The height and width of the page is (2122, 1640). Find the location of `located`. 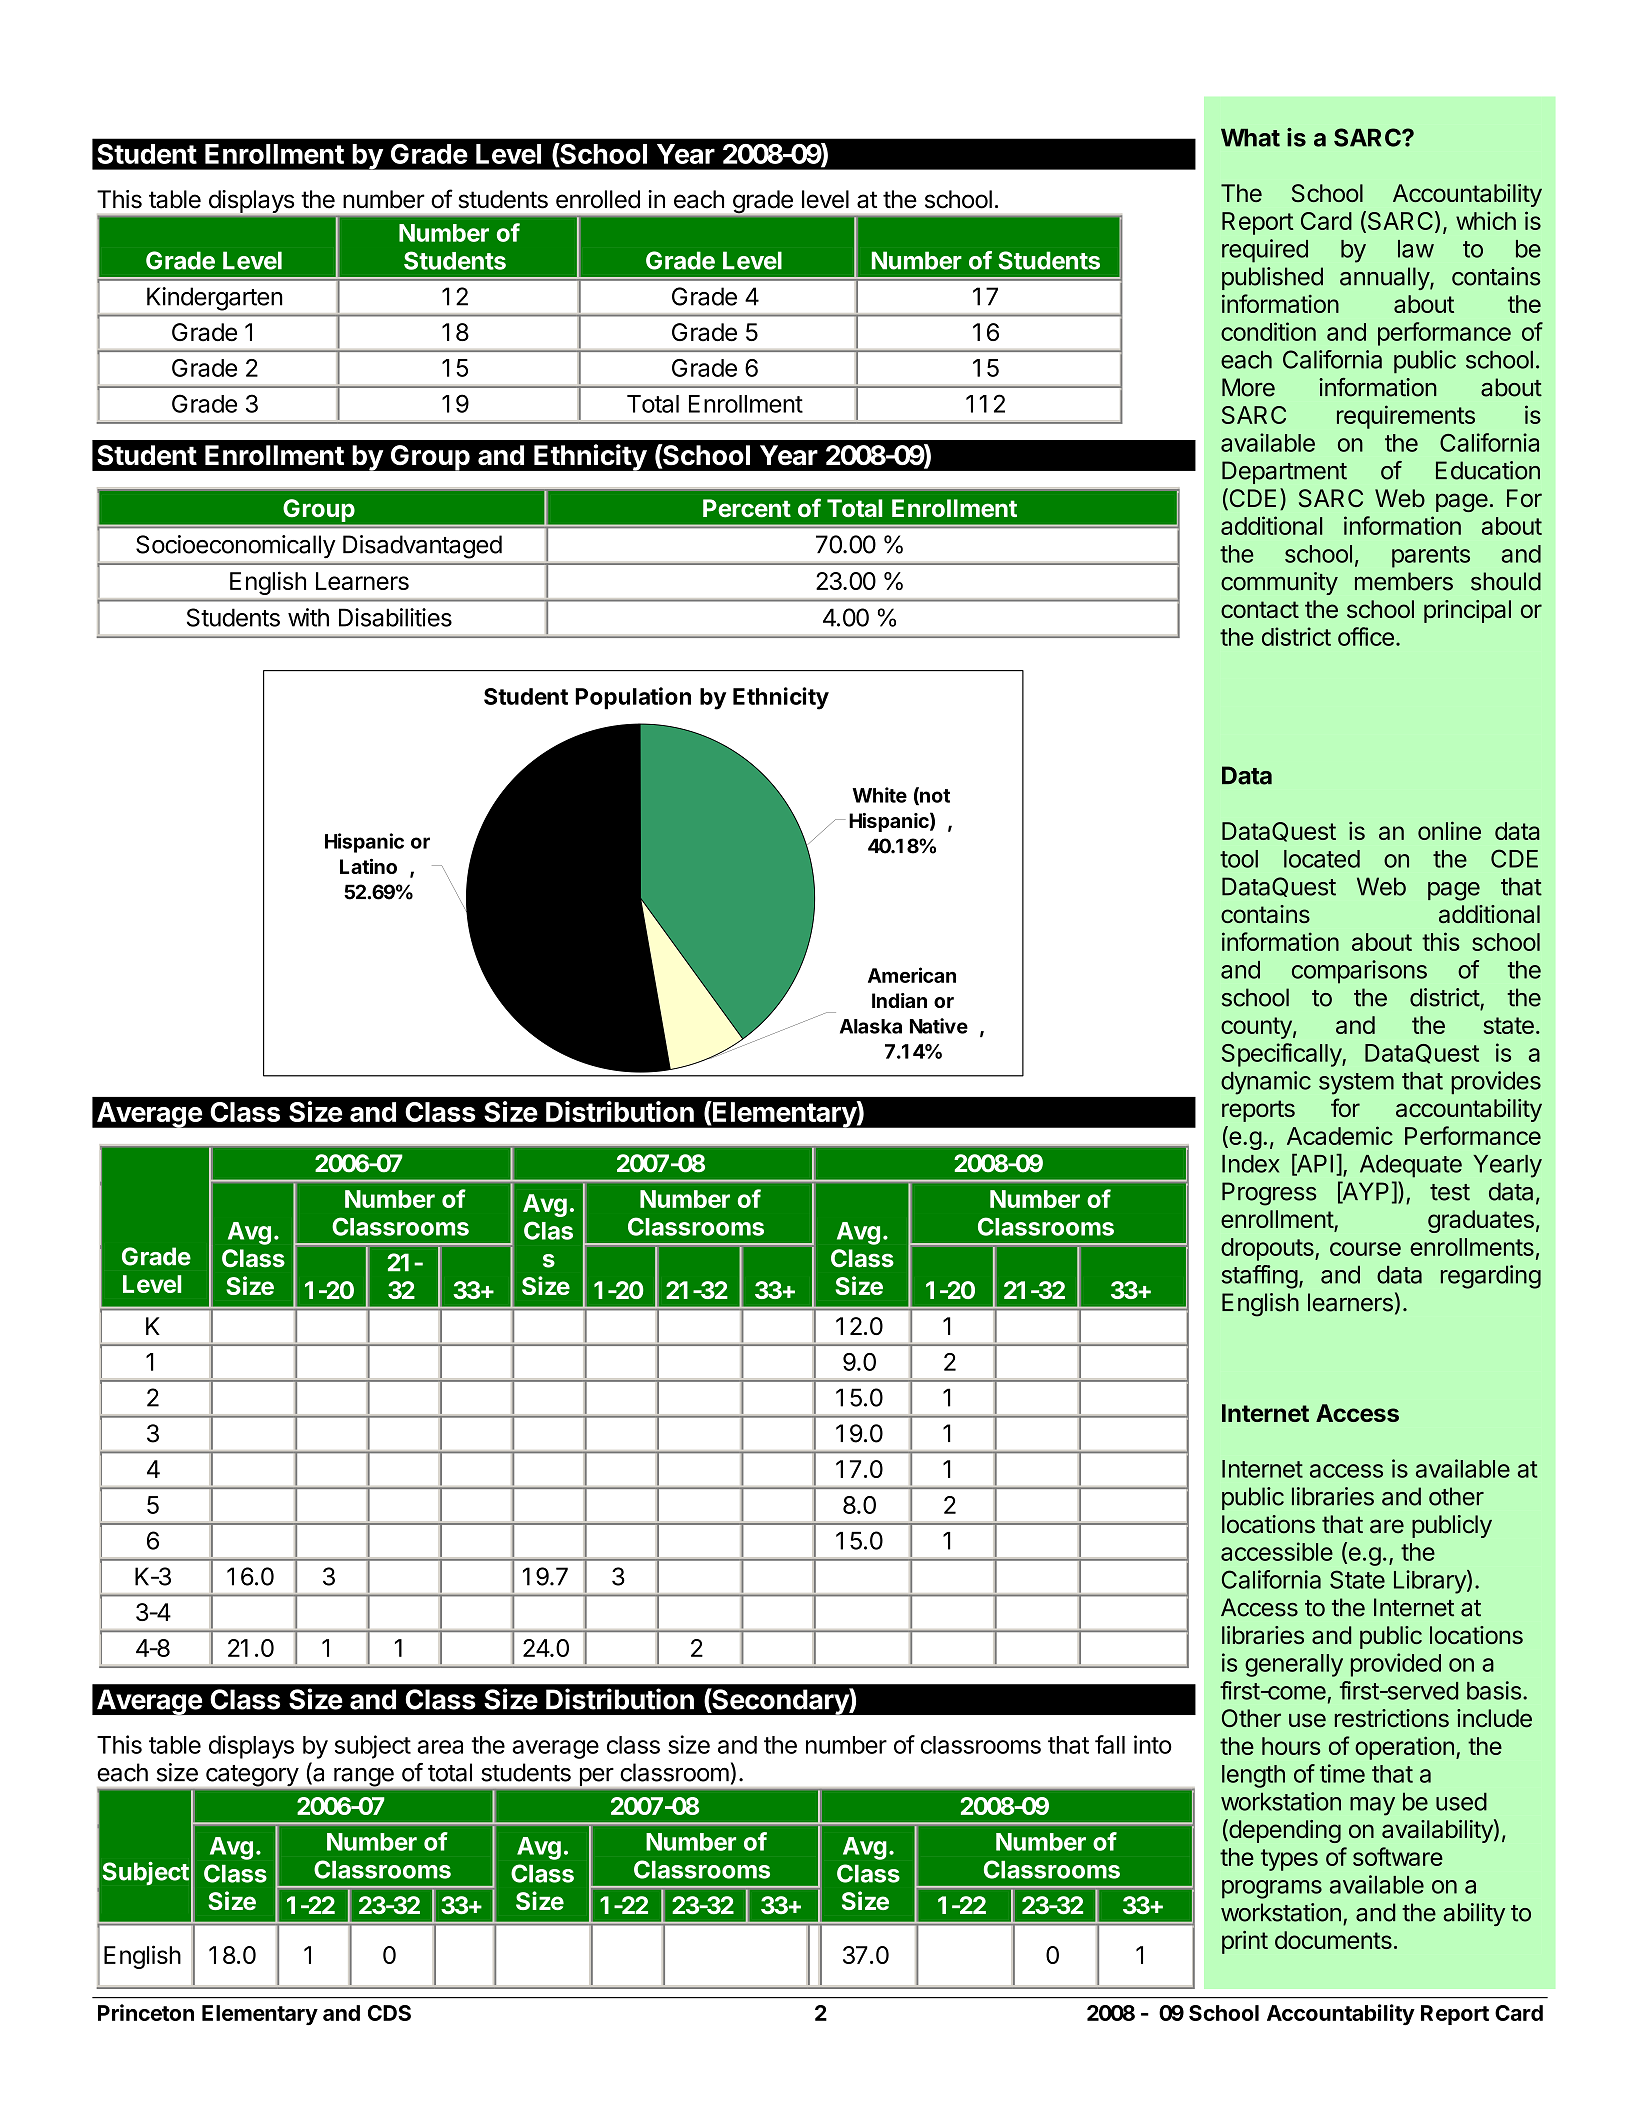

located is located at coordinates (1322, 859).
